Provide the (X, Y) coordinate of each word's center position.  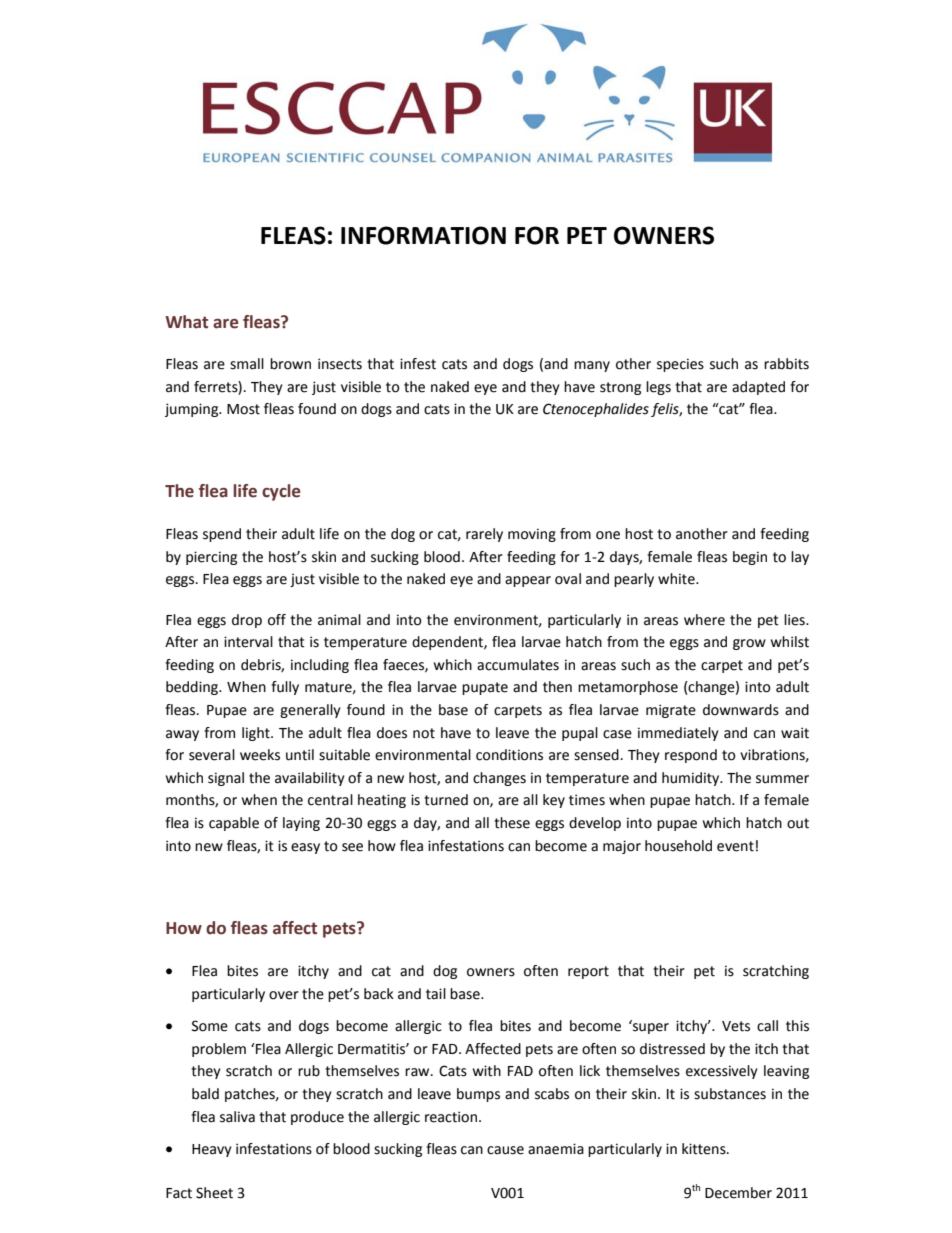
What (187, 322)
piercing (211, 558)
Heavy (212, 1150)
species (680, 365)
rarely (484, 535)
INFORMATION (423, 235)
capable (234, 824)
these (512, 823)
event (735, 846)
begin (750, 558)
